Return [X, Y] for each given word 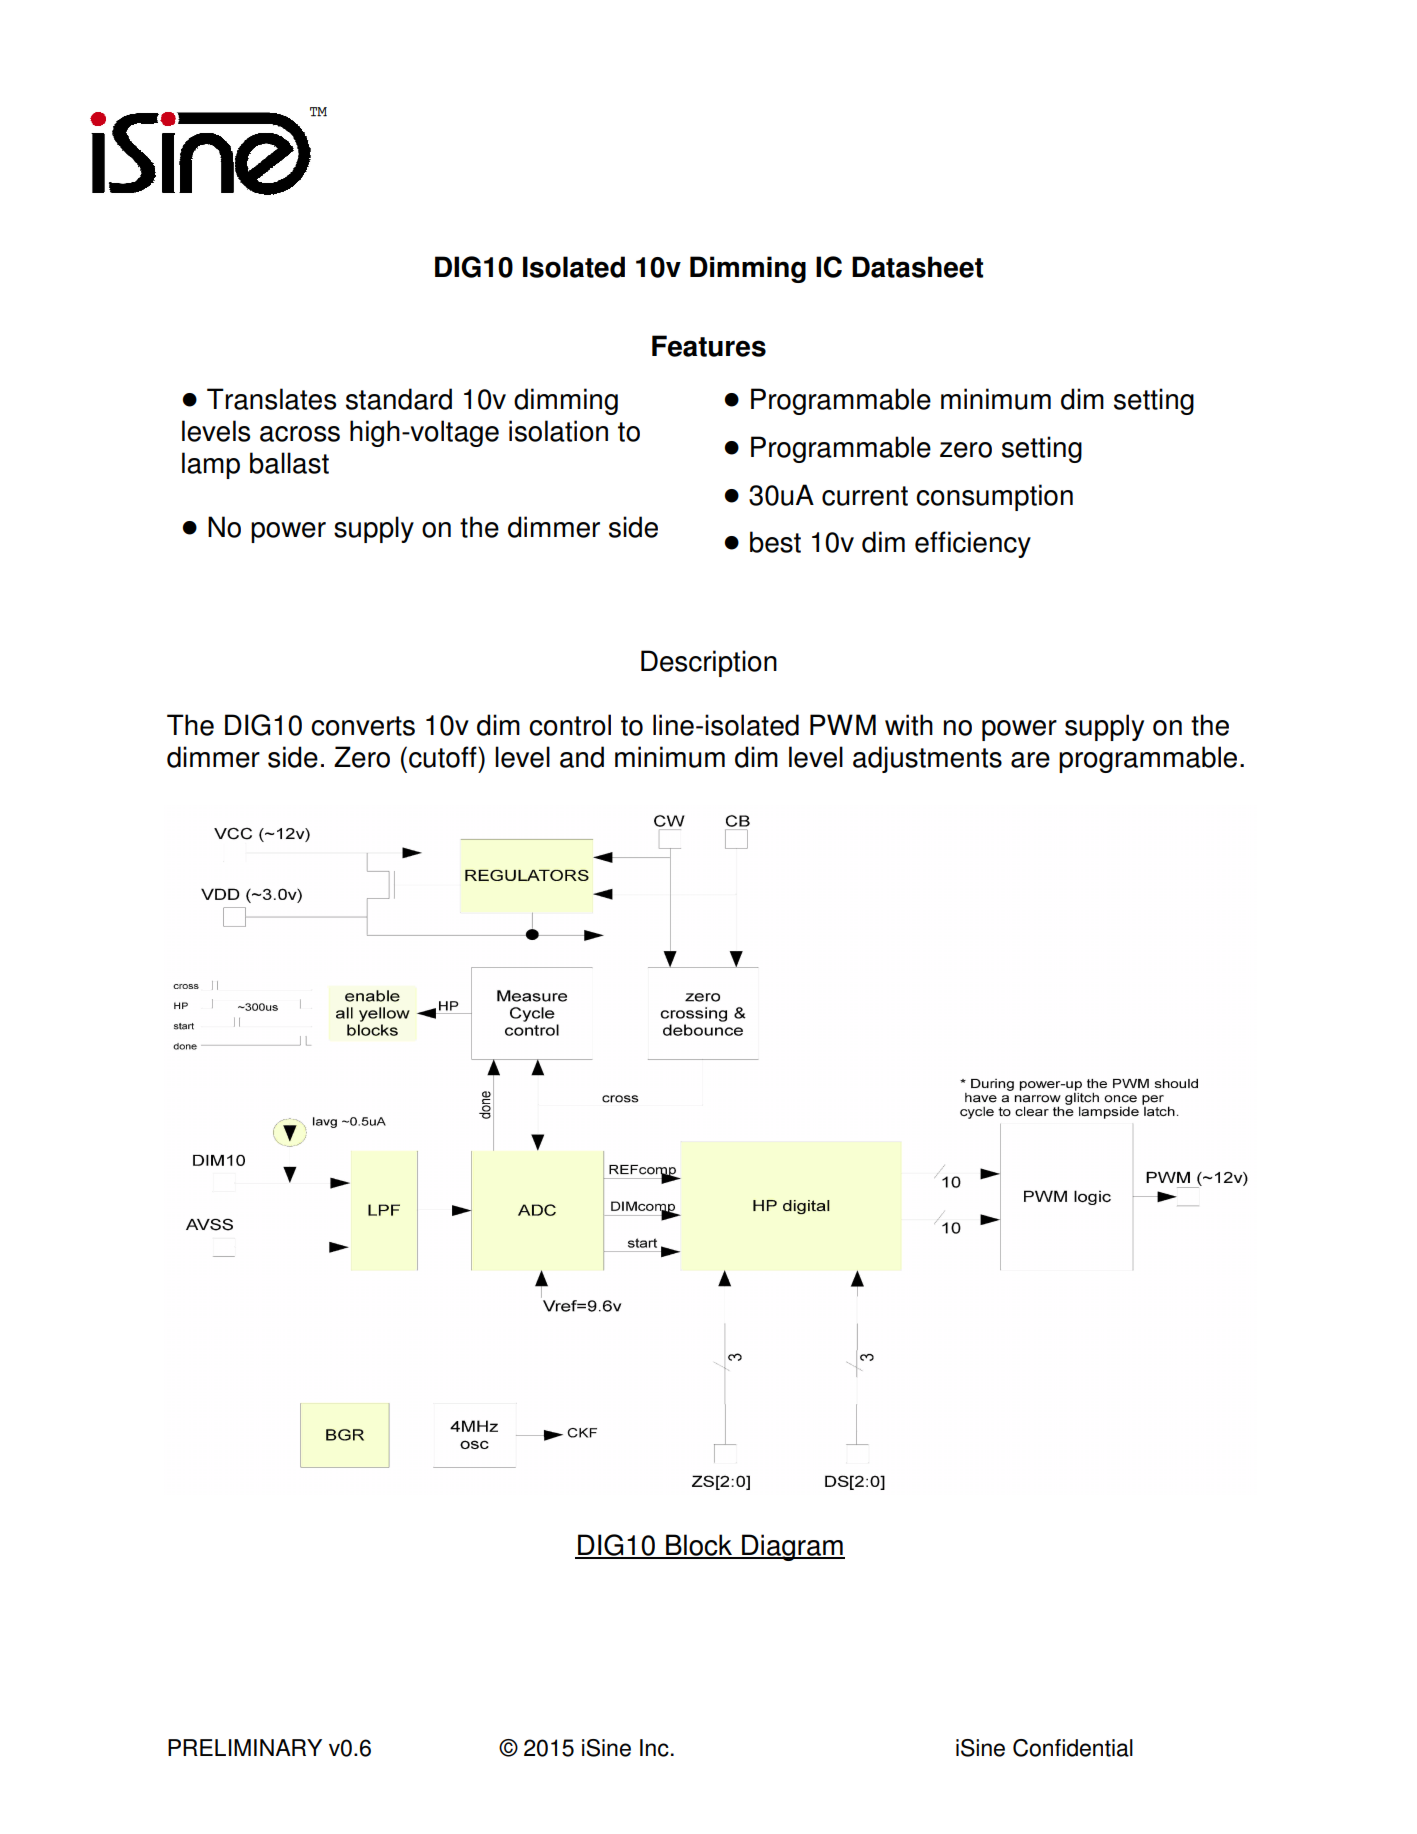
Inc [654, 1748]
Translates [271, 399]
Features [709, 346]
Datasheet [917, 267]
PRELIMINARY [245, 1747]
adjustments [927, 759]
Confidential [1073, 1748]
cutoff [444, 757]
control [570, 725]
